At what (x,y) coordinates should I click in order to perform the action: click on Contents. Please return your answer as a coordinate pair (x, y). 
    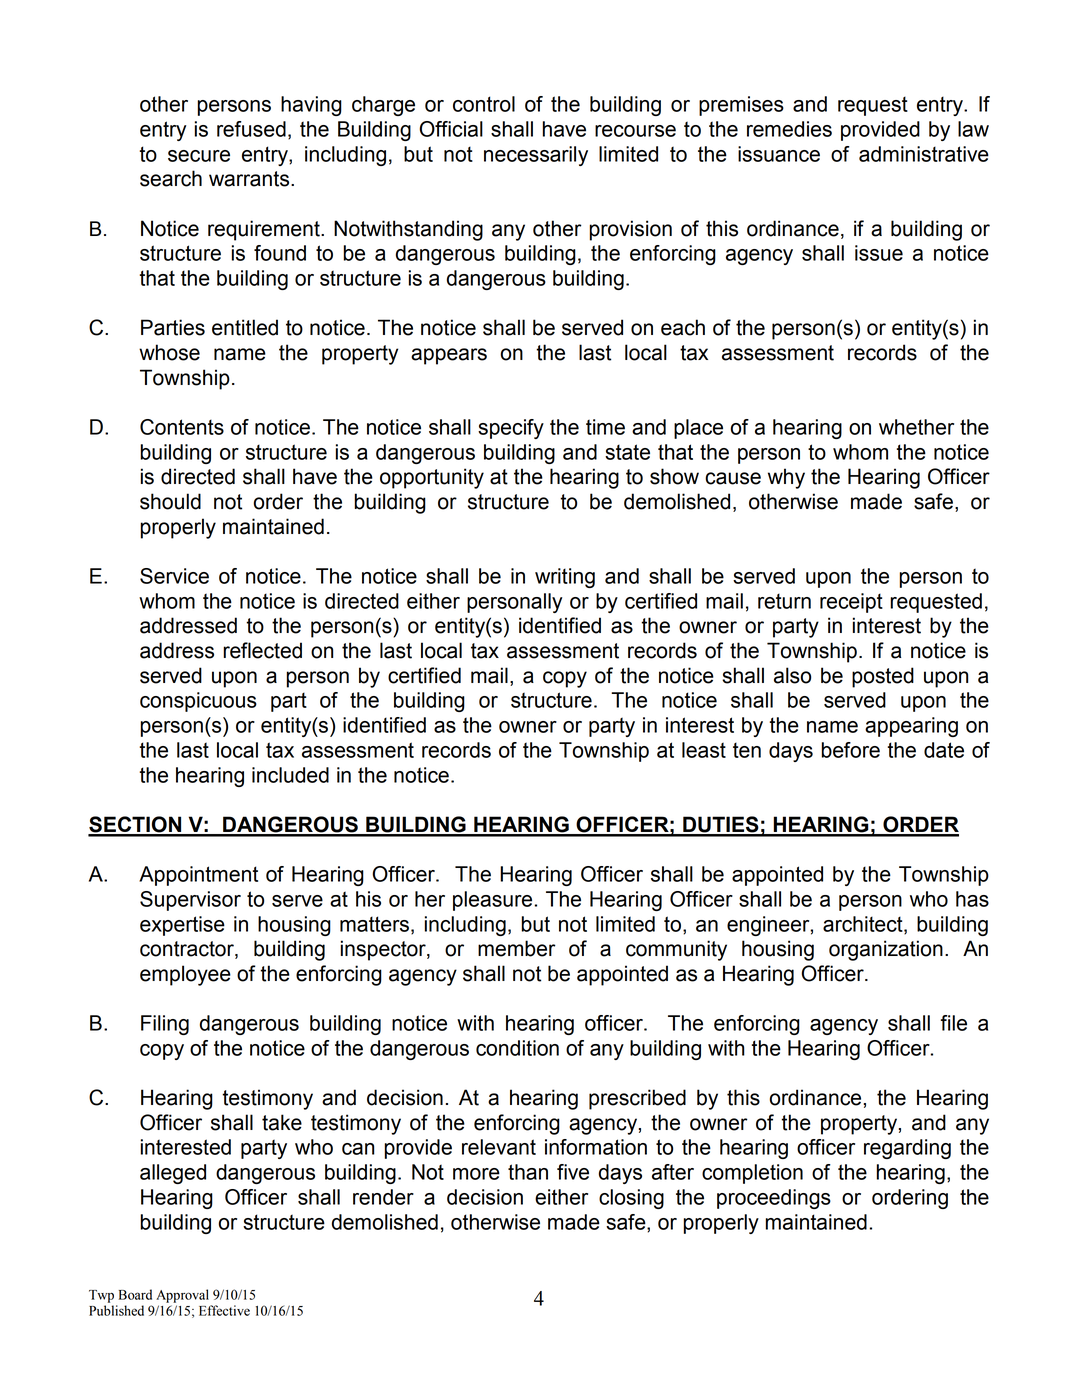
    Looking at the image, I should click on (182, 427).
